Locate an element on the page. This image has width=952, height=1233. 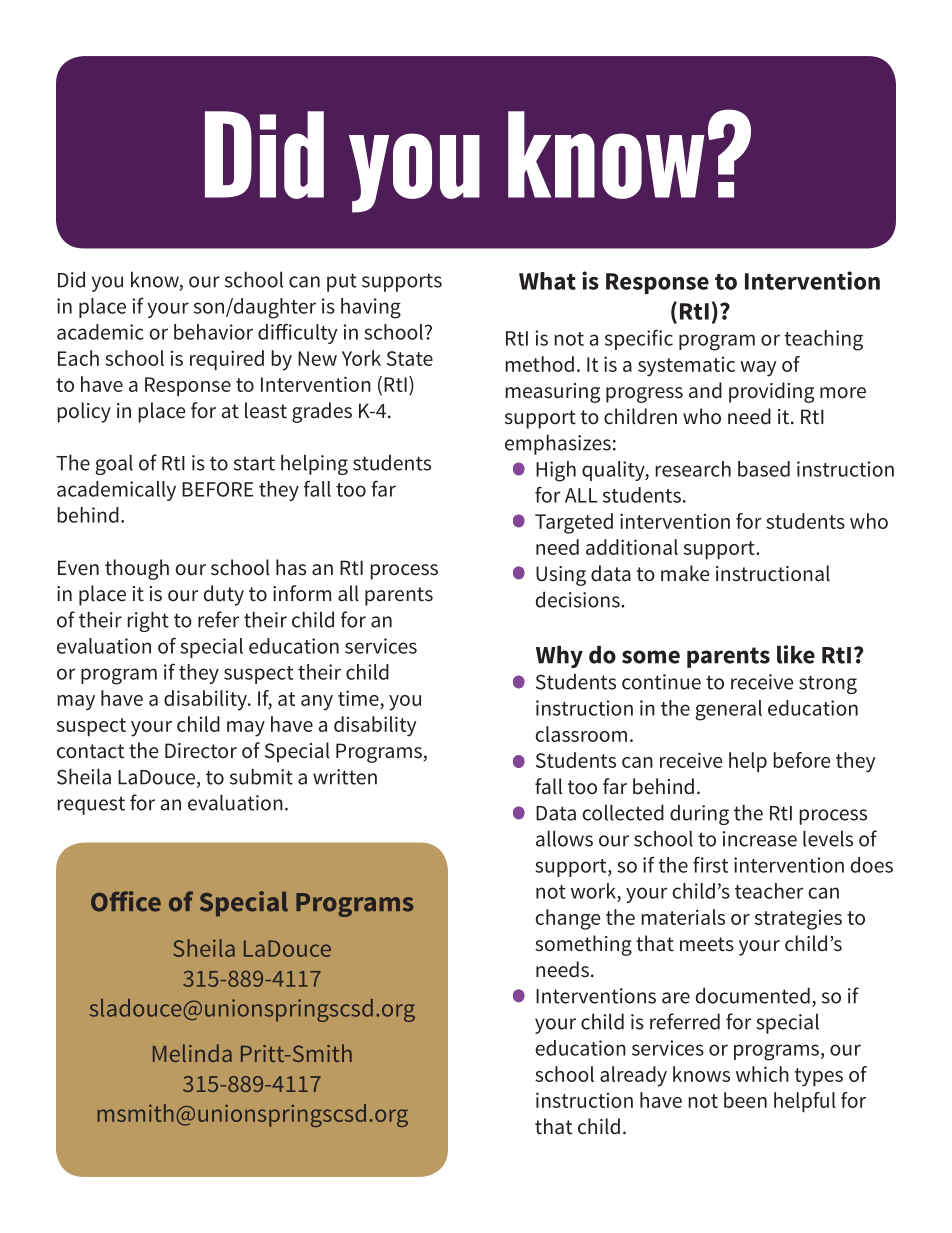
way is located at coordinates (758, 369).
